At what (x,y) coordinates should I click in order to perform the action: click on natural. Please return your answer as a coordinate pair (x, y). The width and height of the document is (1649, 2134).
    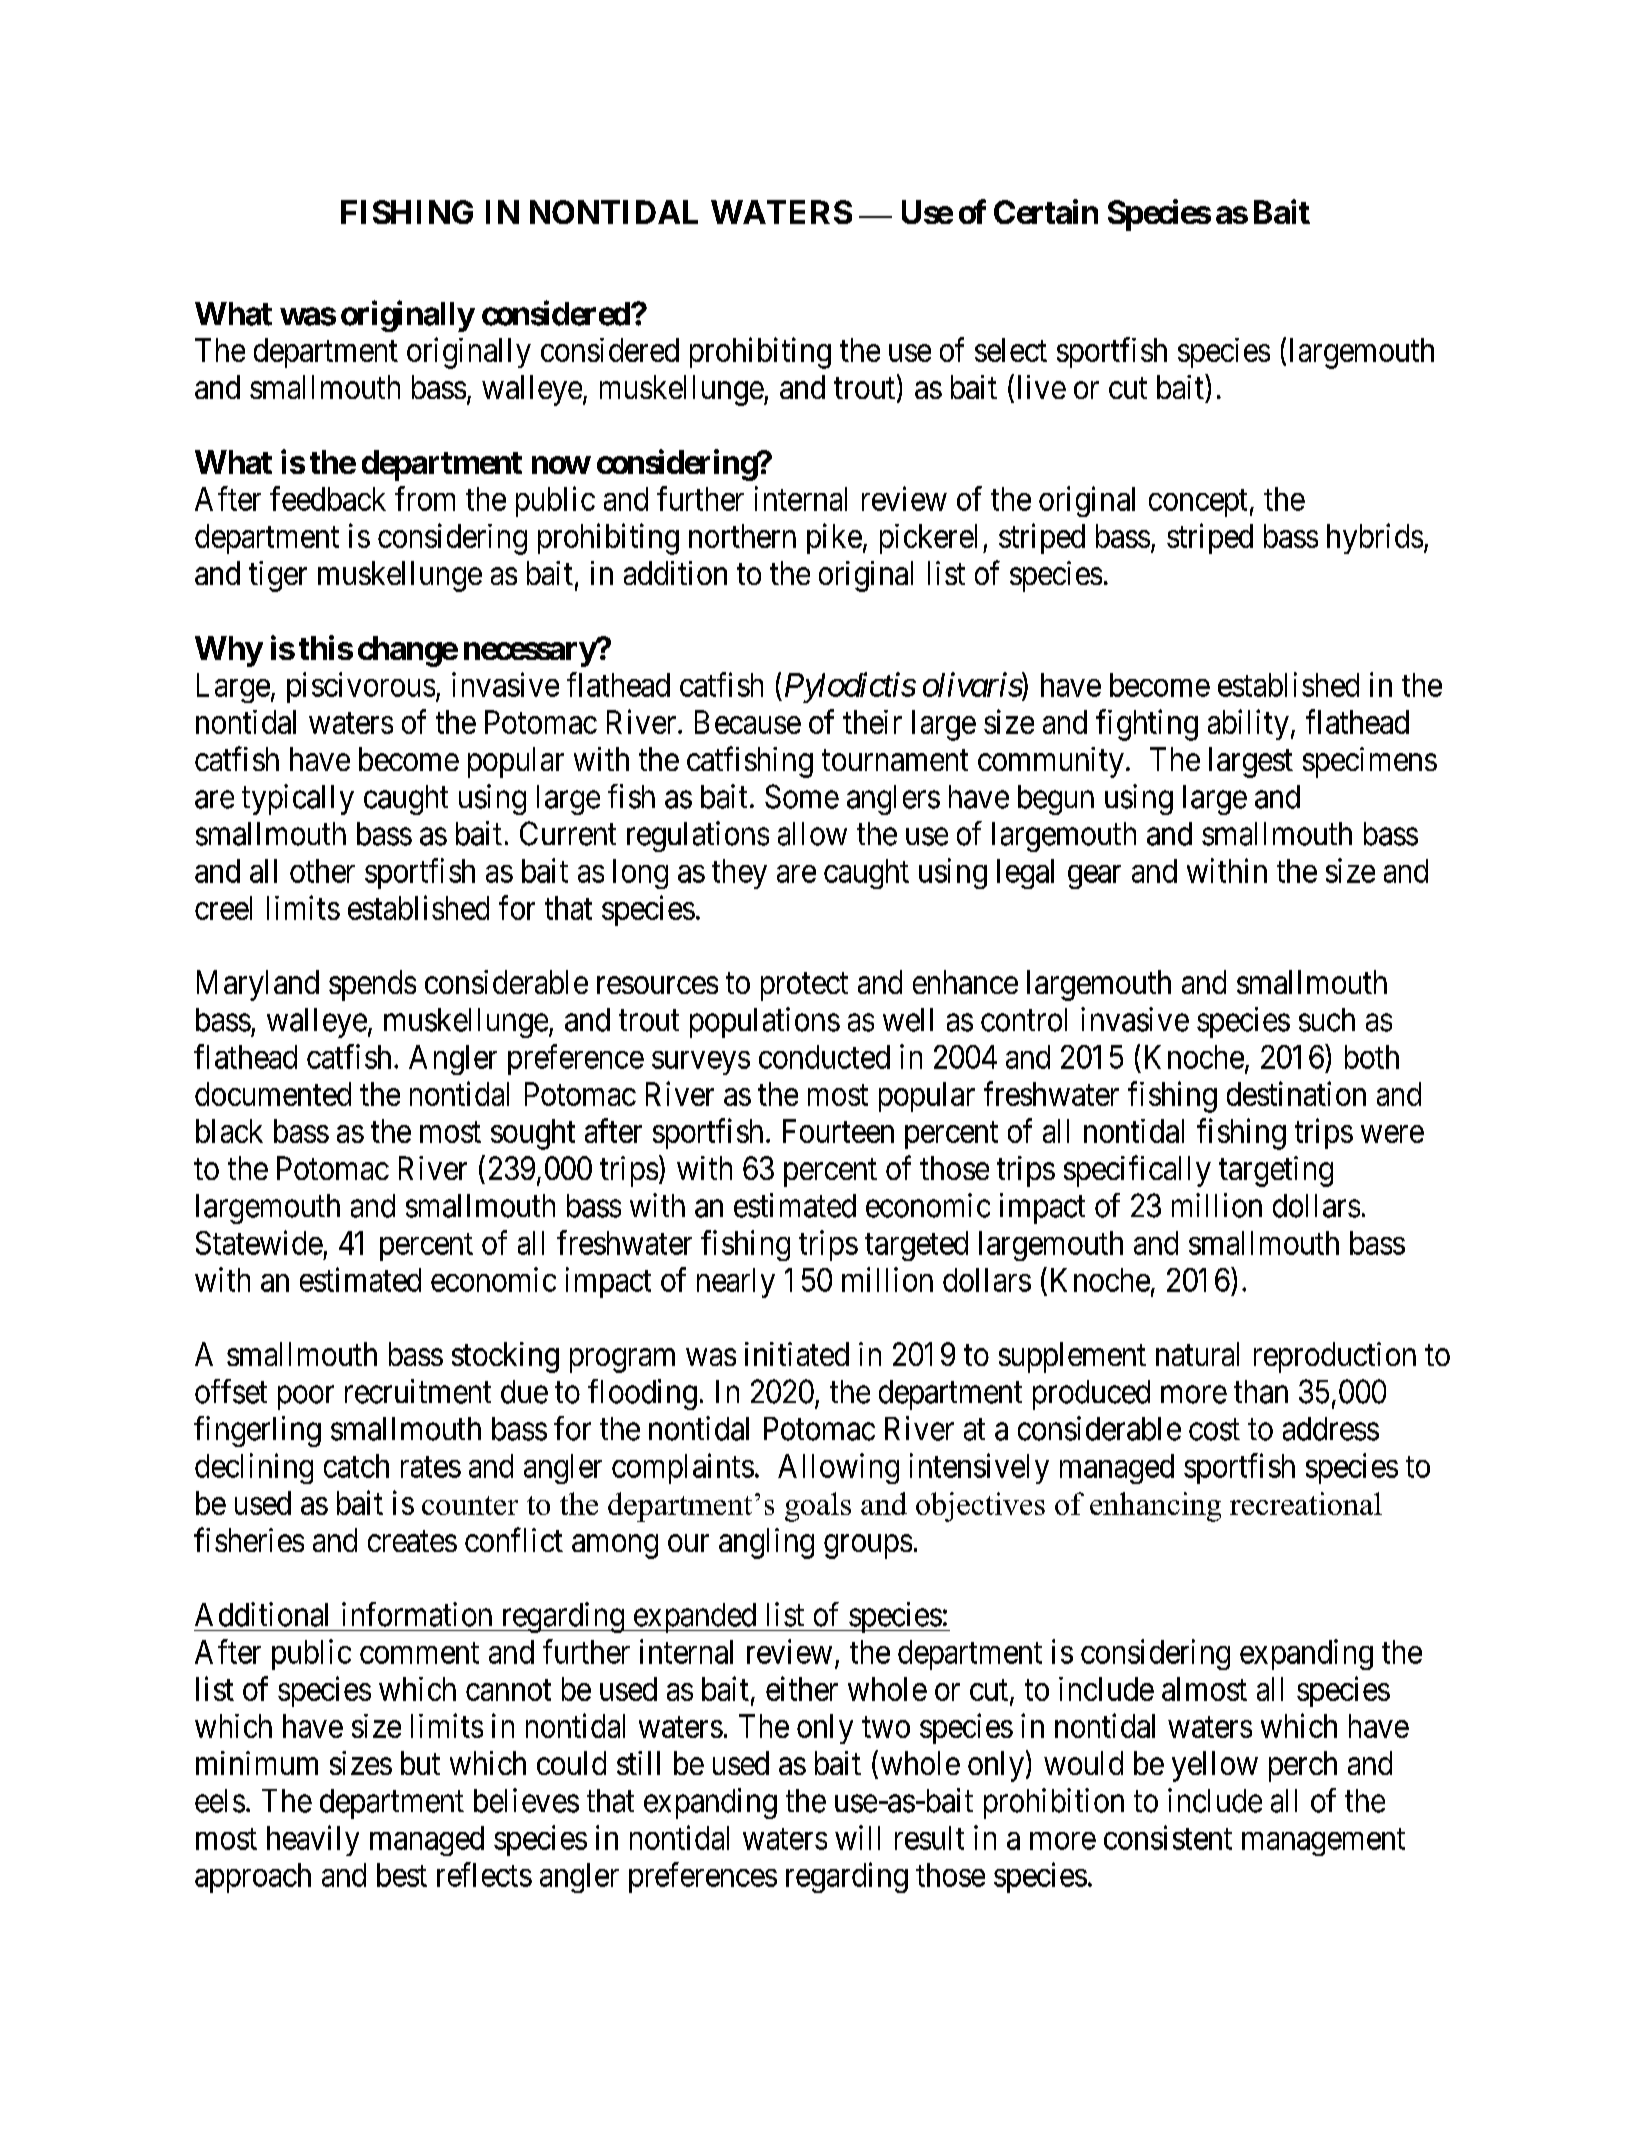
    Looking at the image, I should click on (1197, 1354).
